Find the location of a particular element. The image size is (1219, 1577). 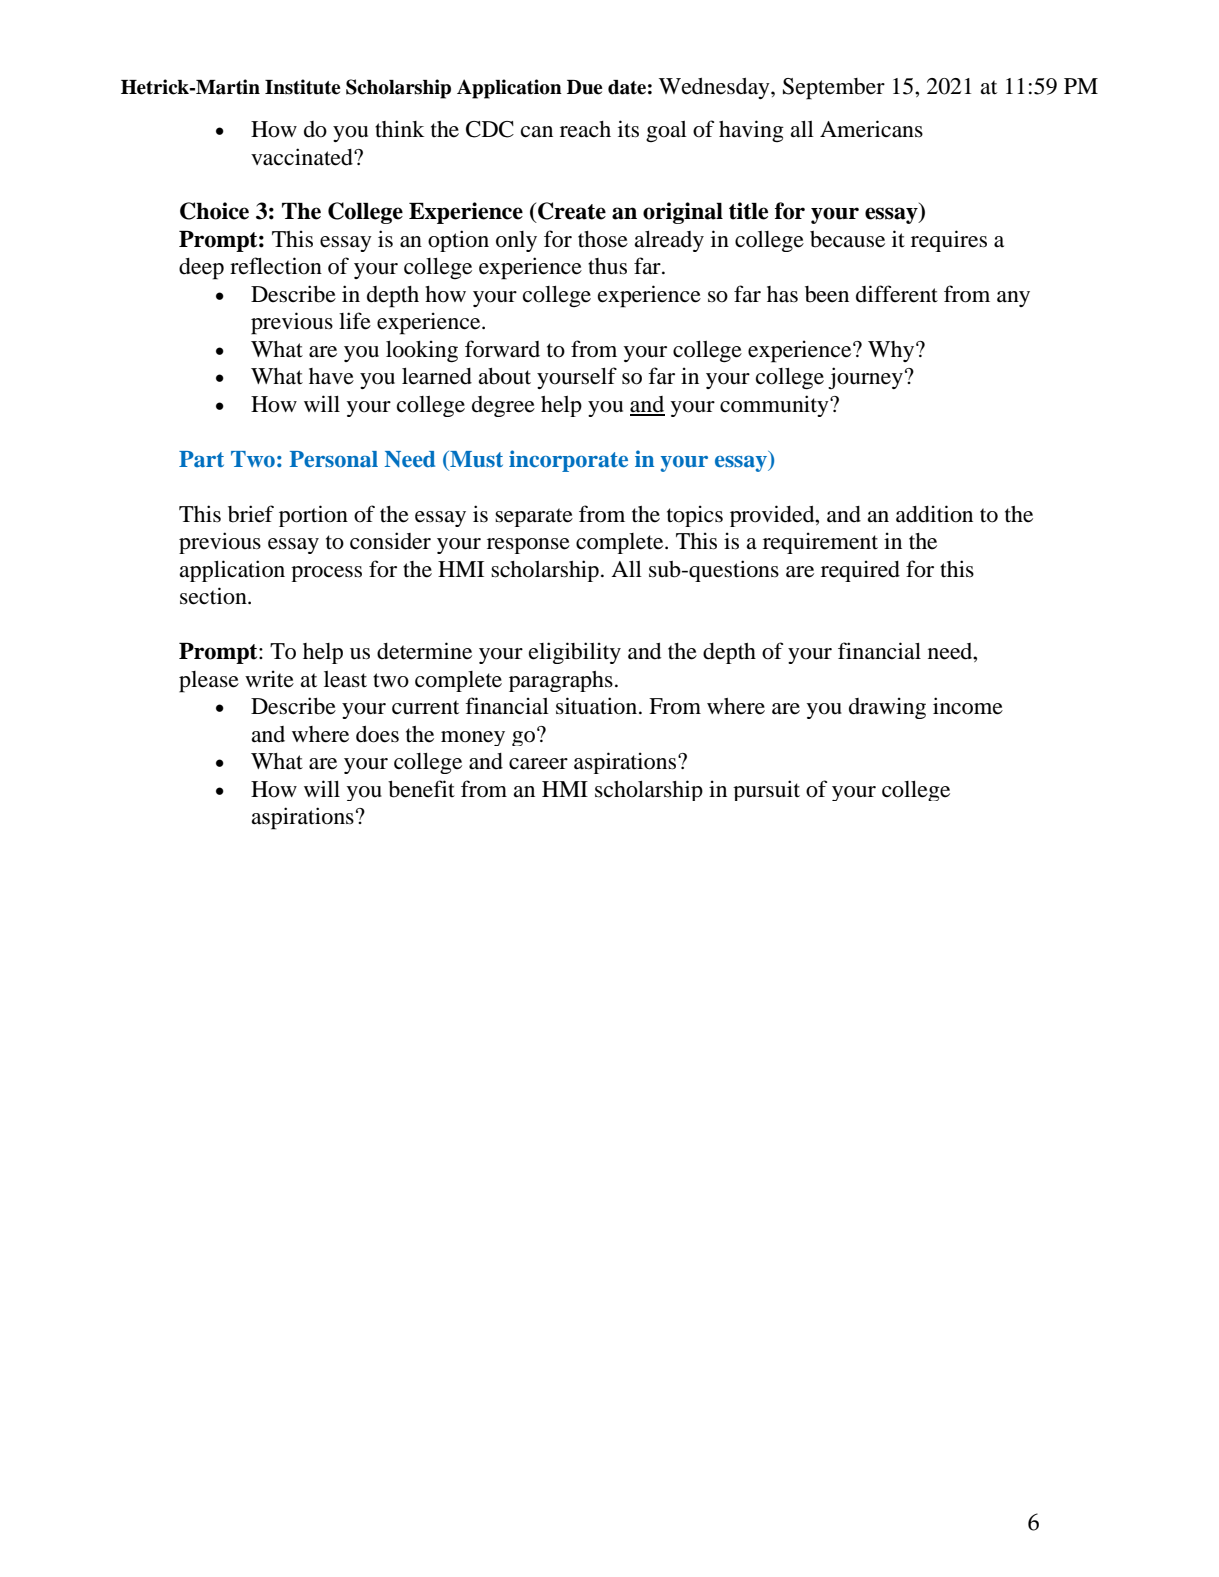

career is located at coordinates (538, 764).
